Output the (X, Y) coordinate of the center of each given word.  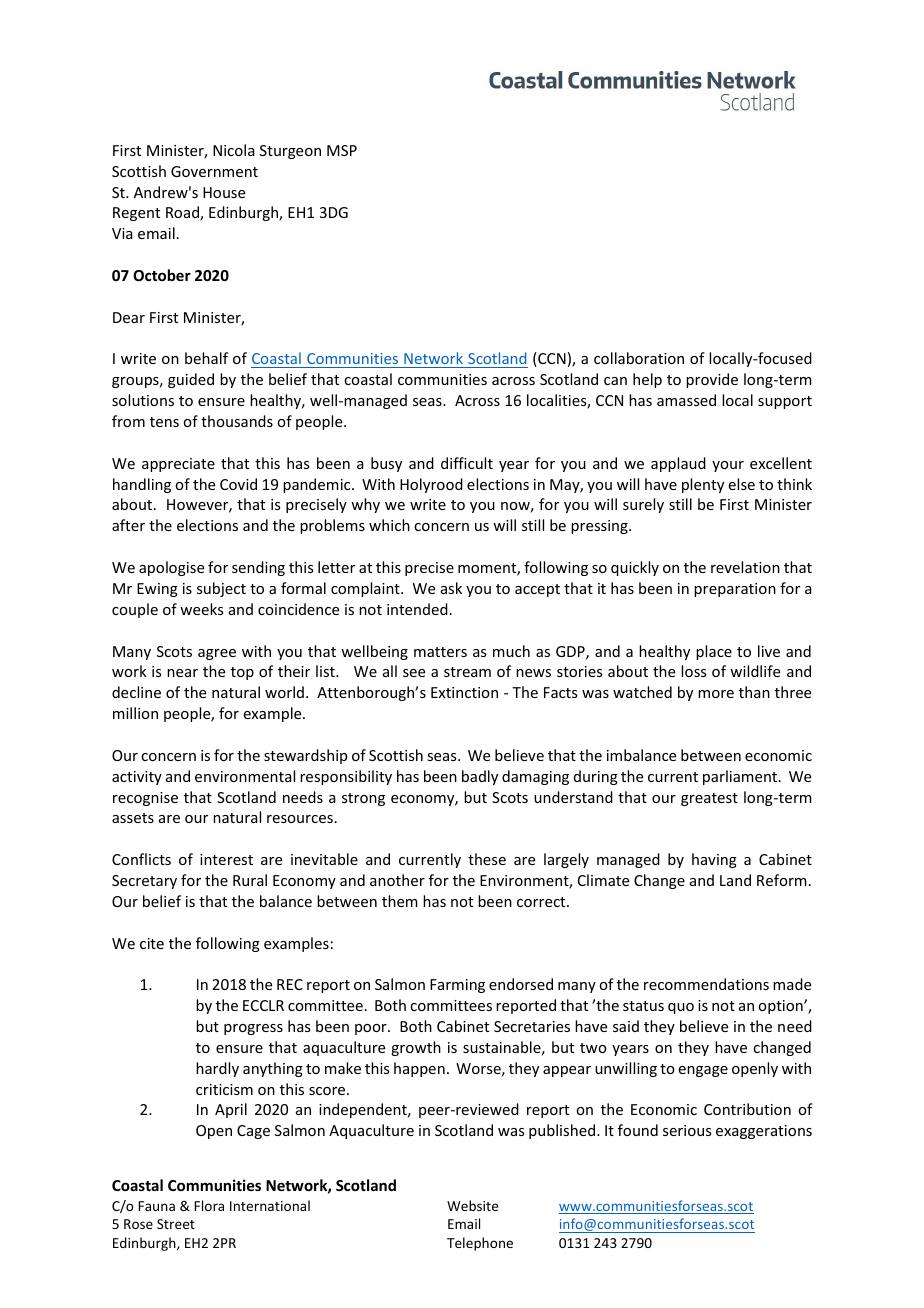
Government (214, 171)
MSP (342, 150)
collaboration (639, 358)
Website (472, 1205)
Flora (209, 1205)
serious (687, 1130)
